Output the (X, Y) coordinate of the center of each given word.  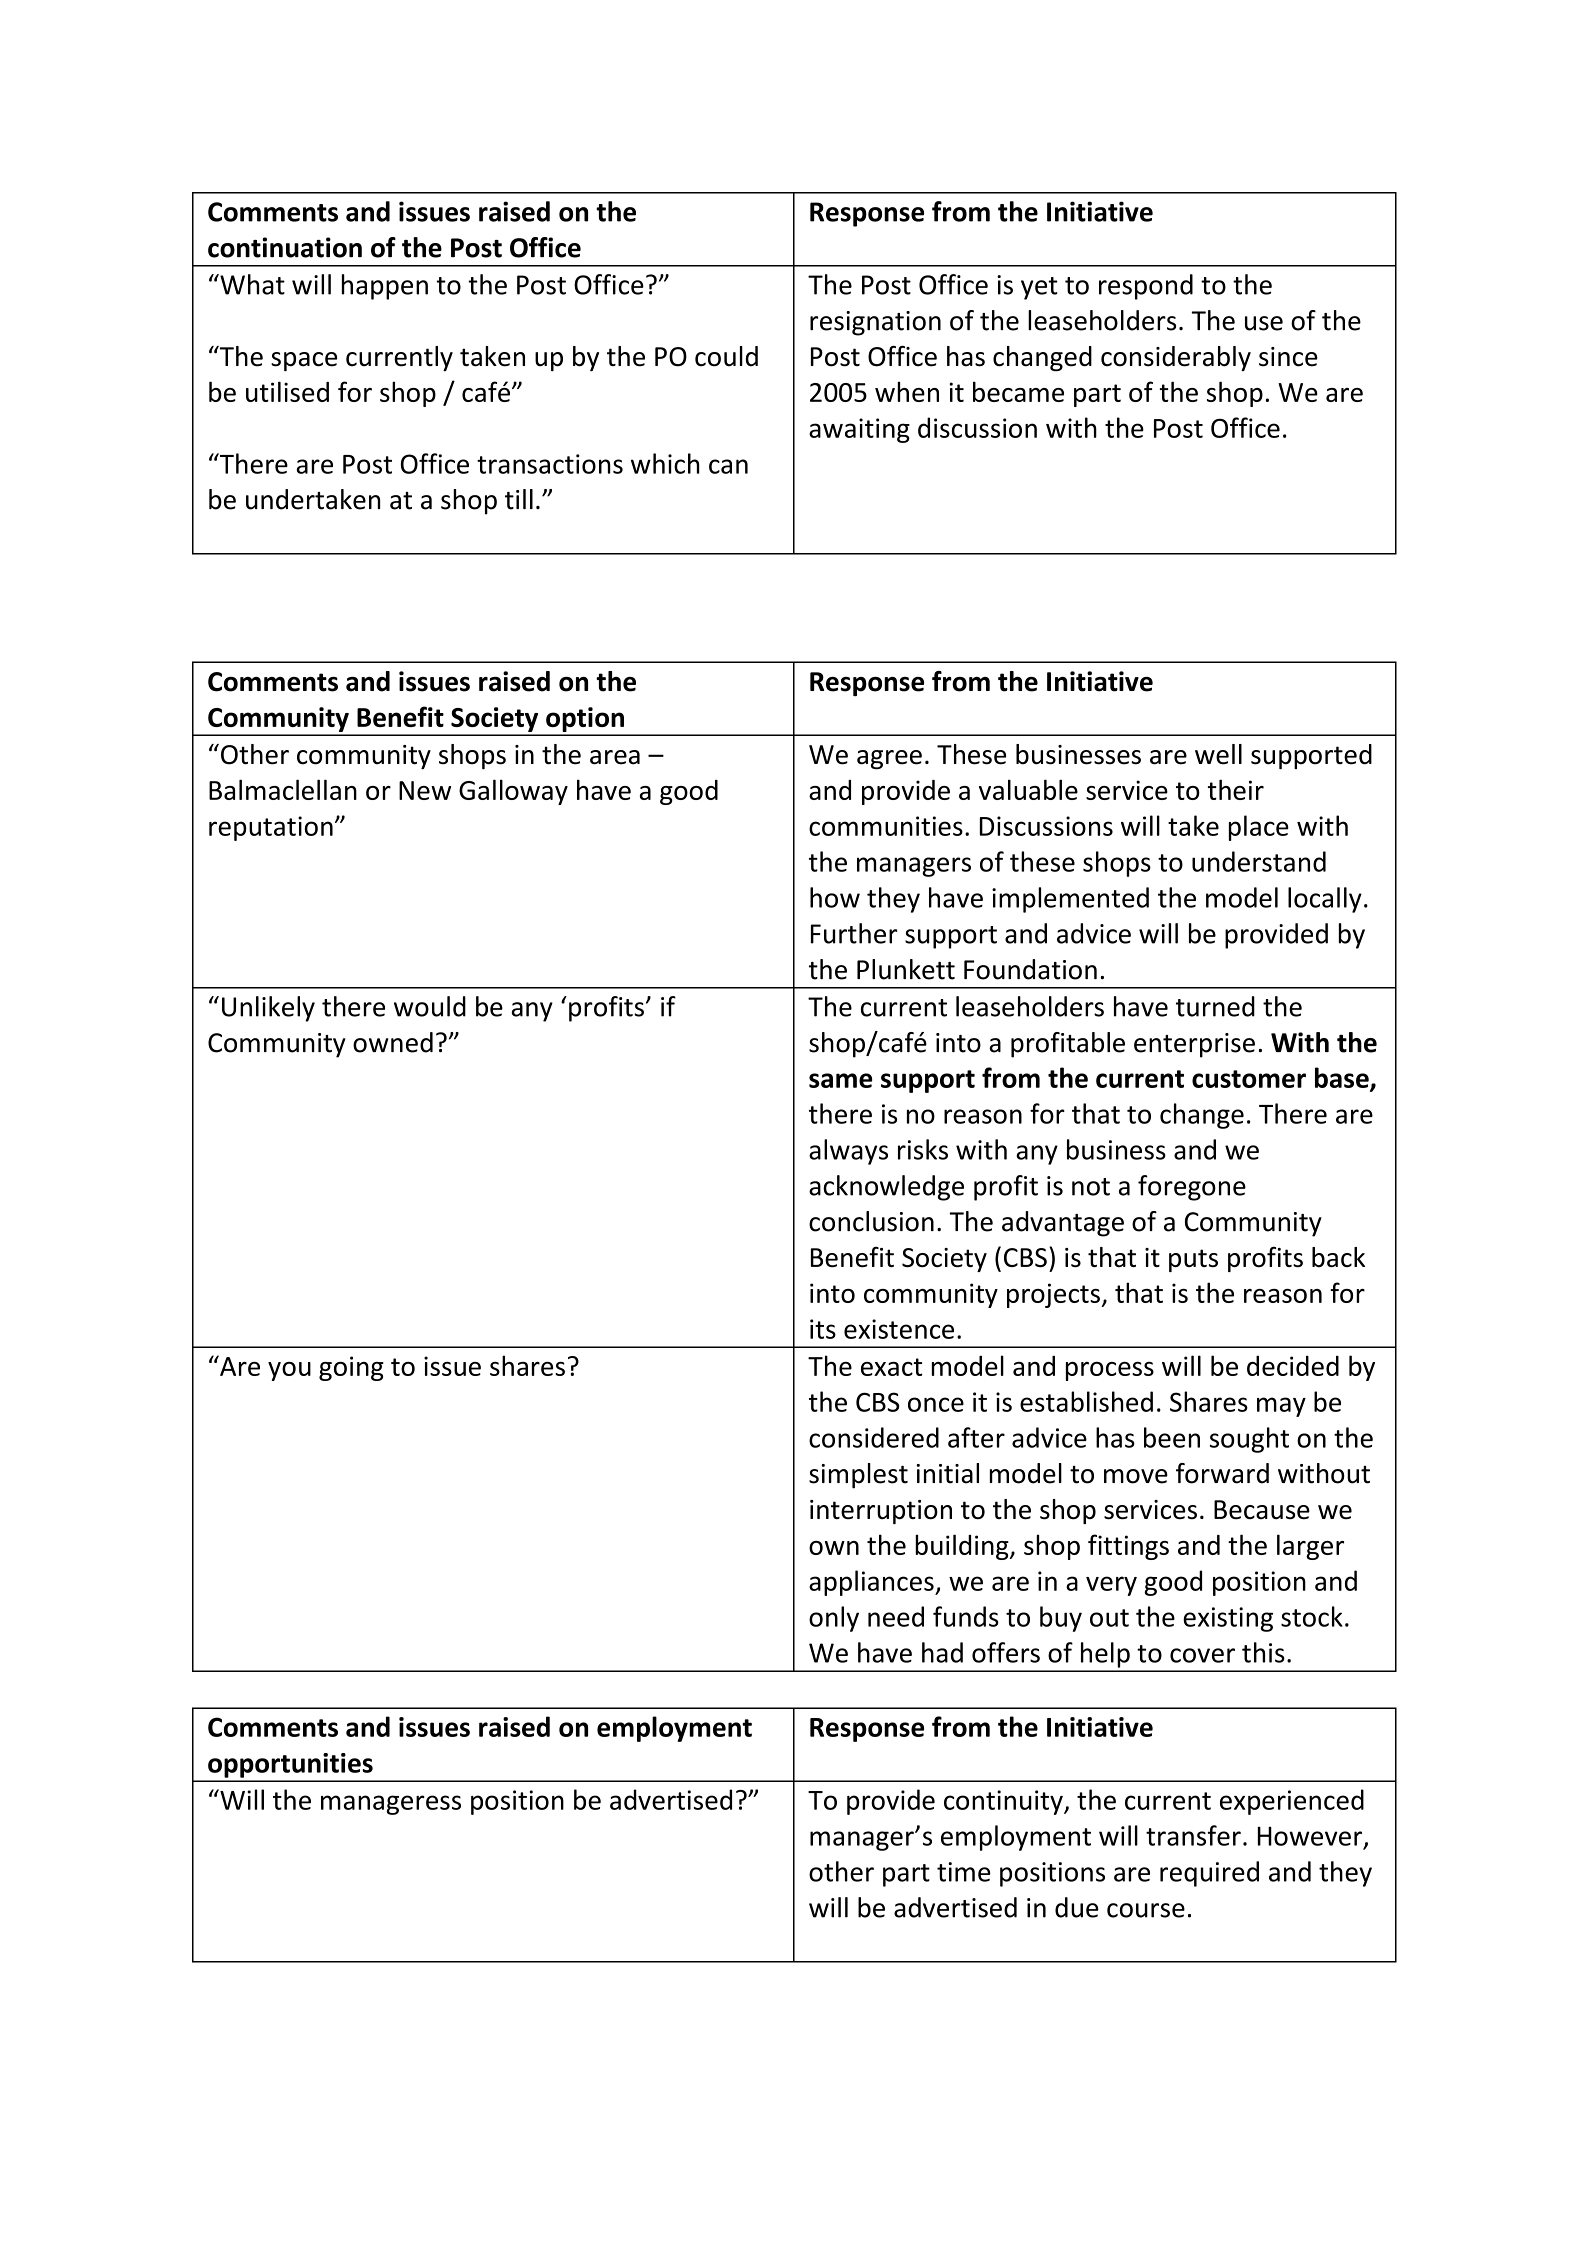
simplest (858, 1476)
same (840, 1080)
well (1218, 754)
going (351, 1368)
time (964, 1872)
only (834, 1619)
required (1209, 1874)
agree (889, 760)
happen (385, 287)
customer (1249, 1079)
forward (1222, 1473)
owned (393, 1042)
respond (1146, 287)
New (425, 790)
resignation (875, 323)
